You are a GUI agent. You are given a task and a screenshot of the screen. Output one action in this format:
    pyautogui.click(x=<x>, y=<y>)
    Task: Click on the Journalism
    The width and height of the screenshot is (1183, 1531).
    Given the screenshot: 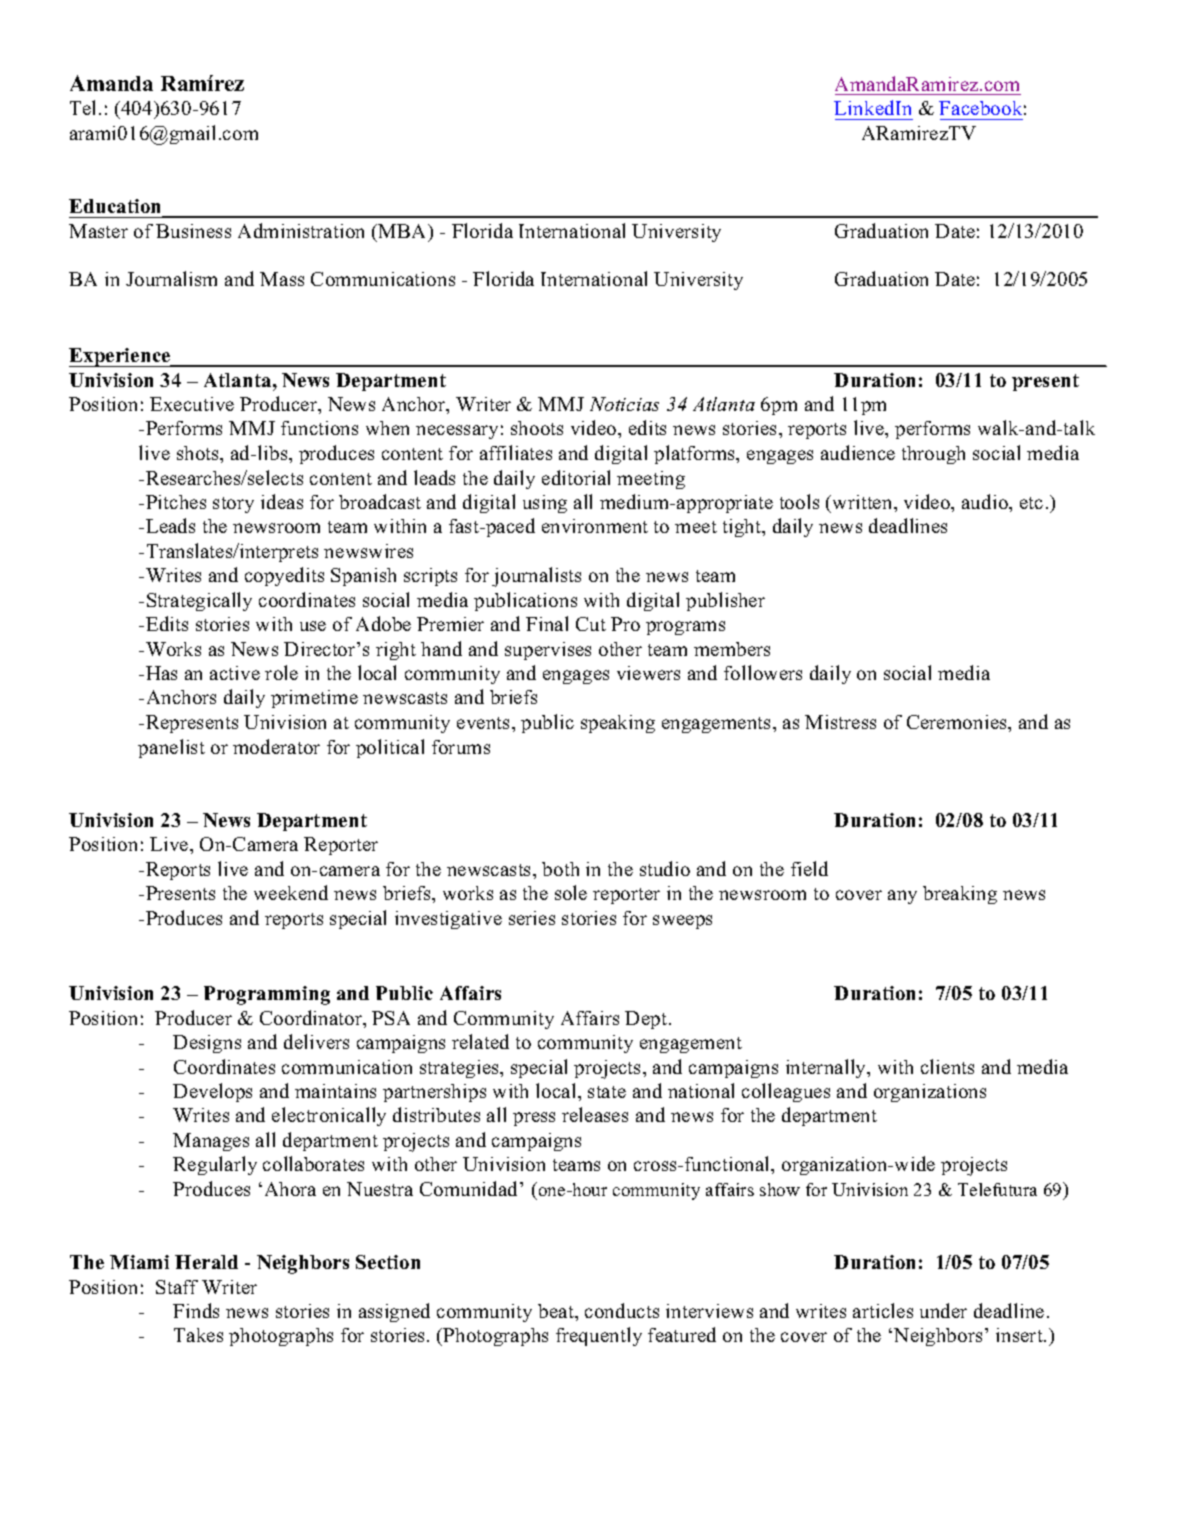 What is the action you would take?
    pyautogui.click(x=171, y=278)
